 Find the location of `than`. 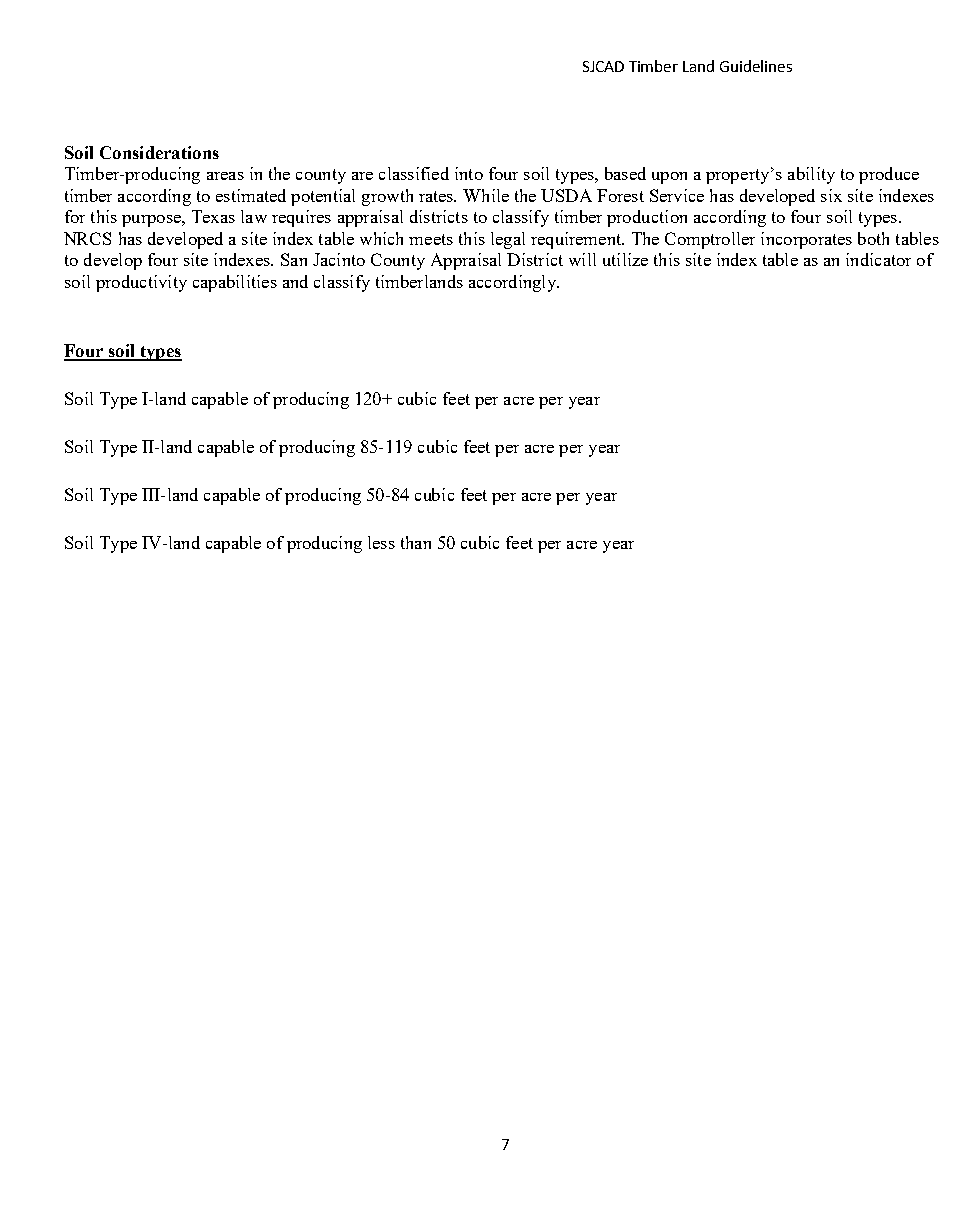

than is located at coordinates (416, 542).
